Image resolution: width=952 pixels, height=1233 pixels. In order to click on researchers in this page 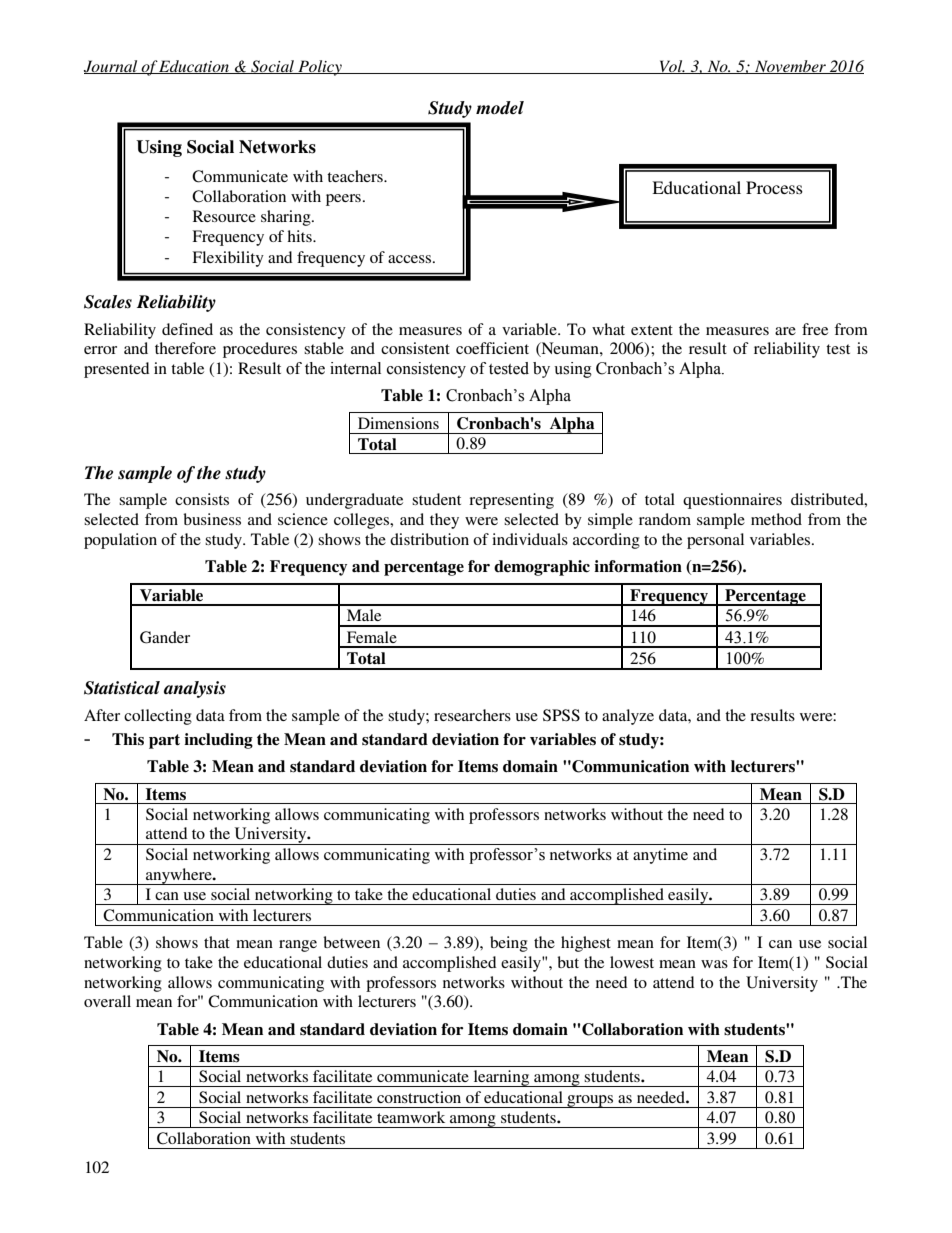, I will do `click(472, 715)`.
